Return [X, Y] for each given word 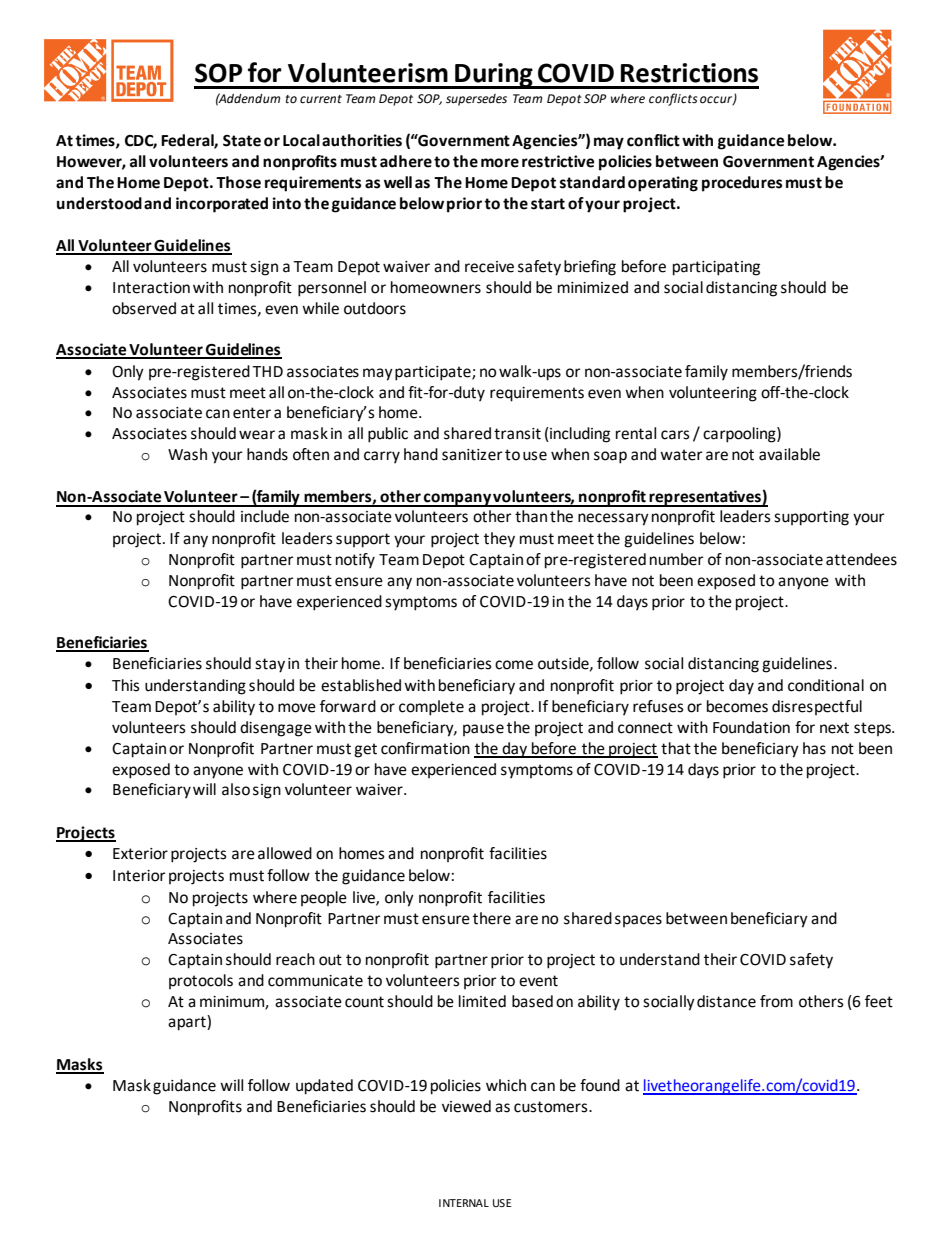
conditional [826, 685]
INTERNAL [464, 1203]
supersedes [476, 100]
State [242, 141]
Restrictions [689, 73]
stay [270, 665]
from [776, 1001]
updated [324, 1087]
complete [431, 708]
